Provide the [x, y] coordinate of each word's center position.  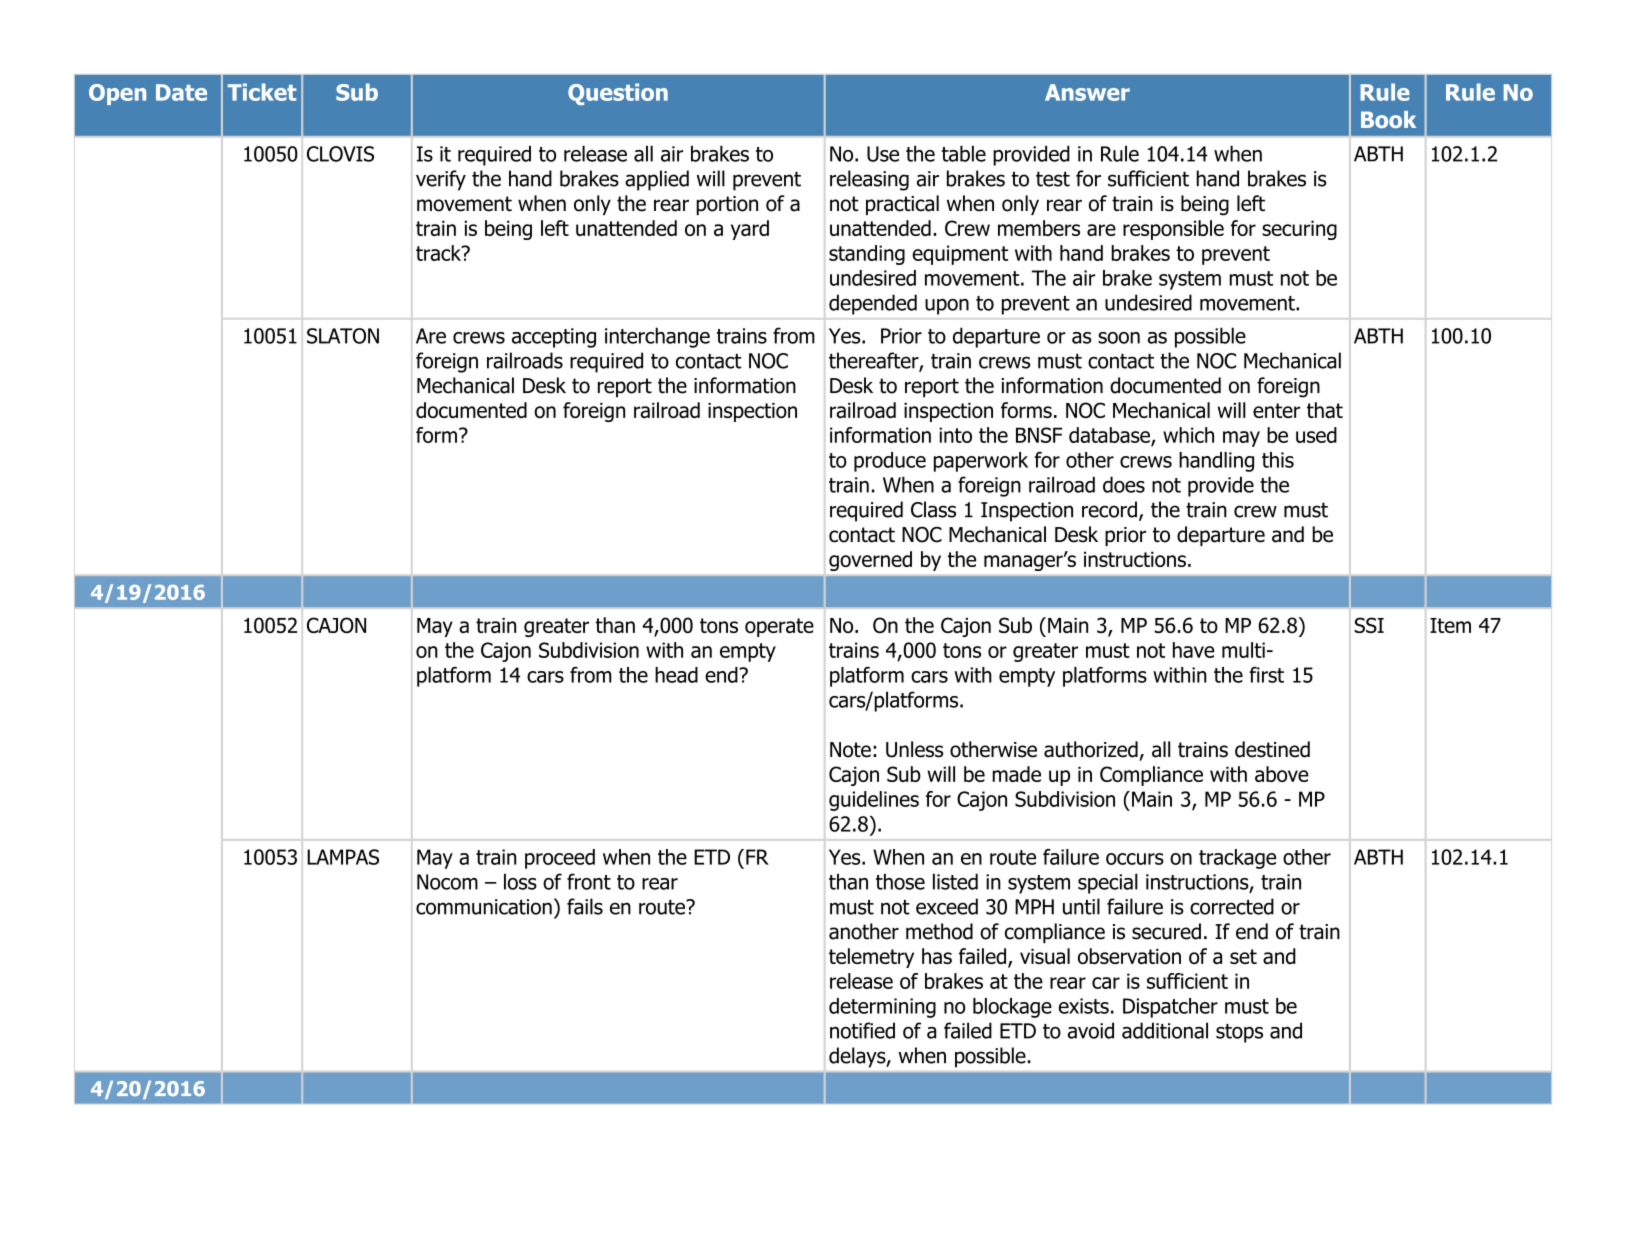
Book [1388, 119]
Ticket [262, 92]
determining [882, 1008]
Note [850, 750]
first [1266, 675]
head [676, 675]
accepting [554, 338]
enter [1276, 410]
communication [484, 907]
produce [890, 462]
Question [618, 94]
